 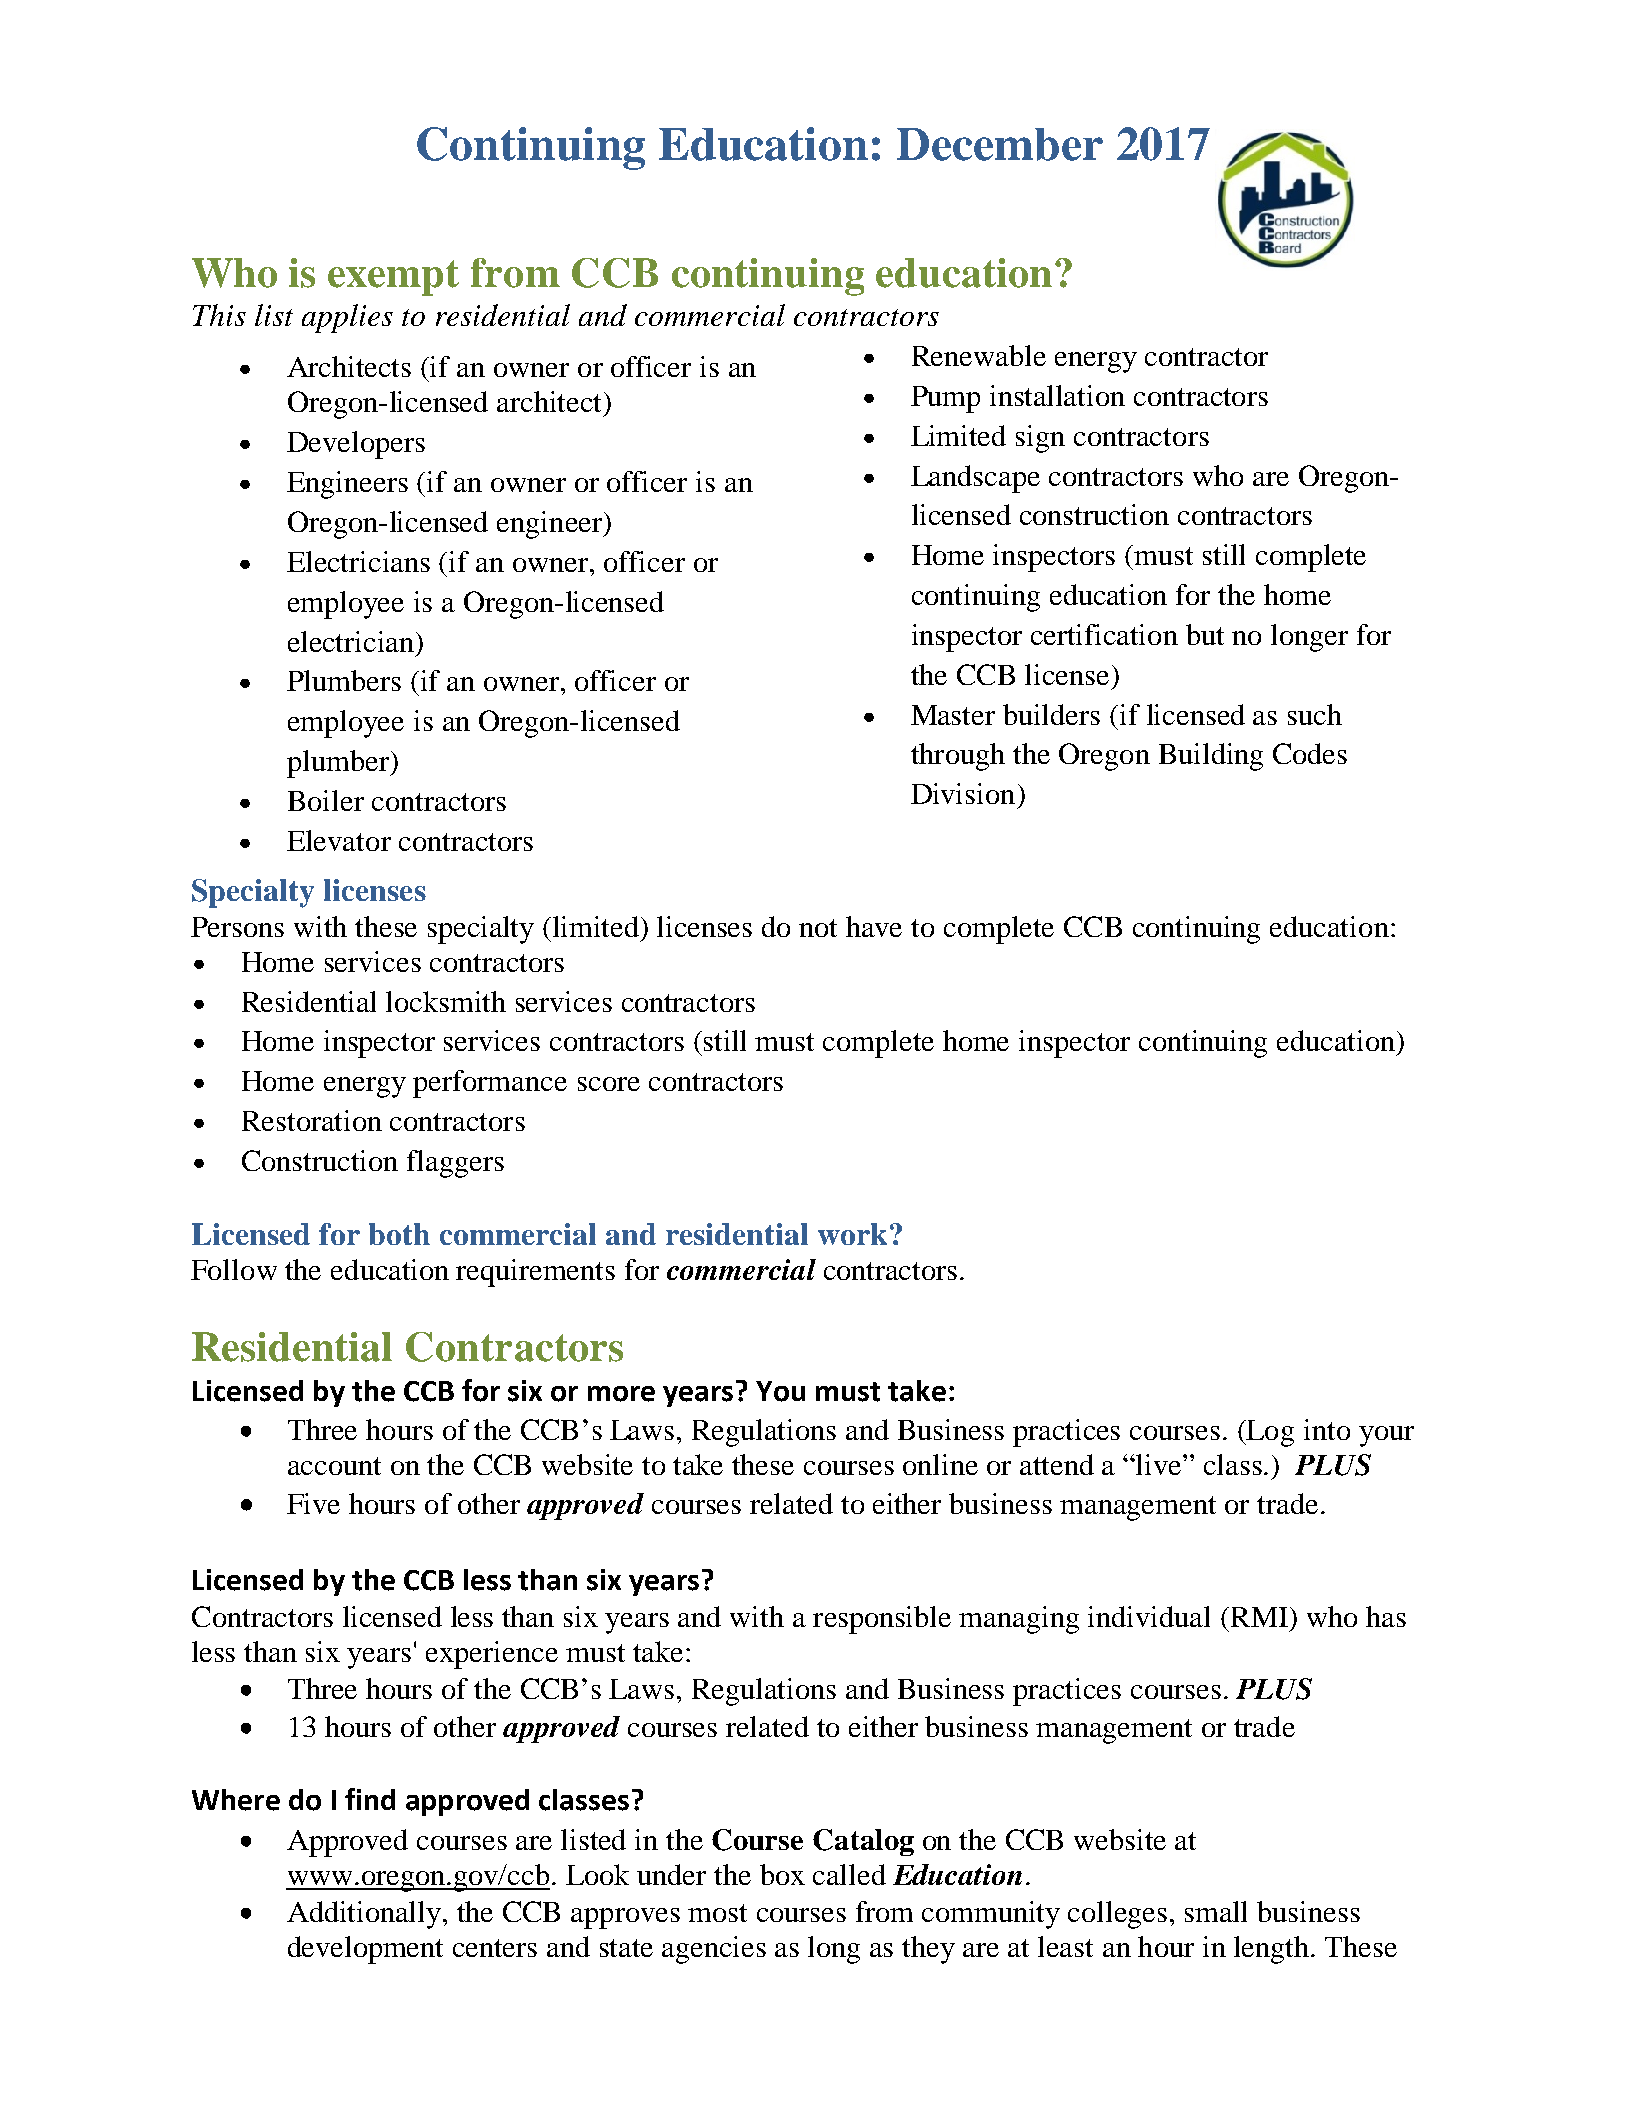 I want to click on Restoration, so click(x=312, y=1120).
